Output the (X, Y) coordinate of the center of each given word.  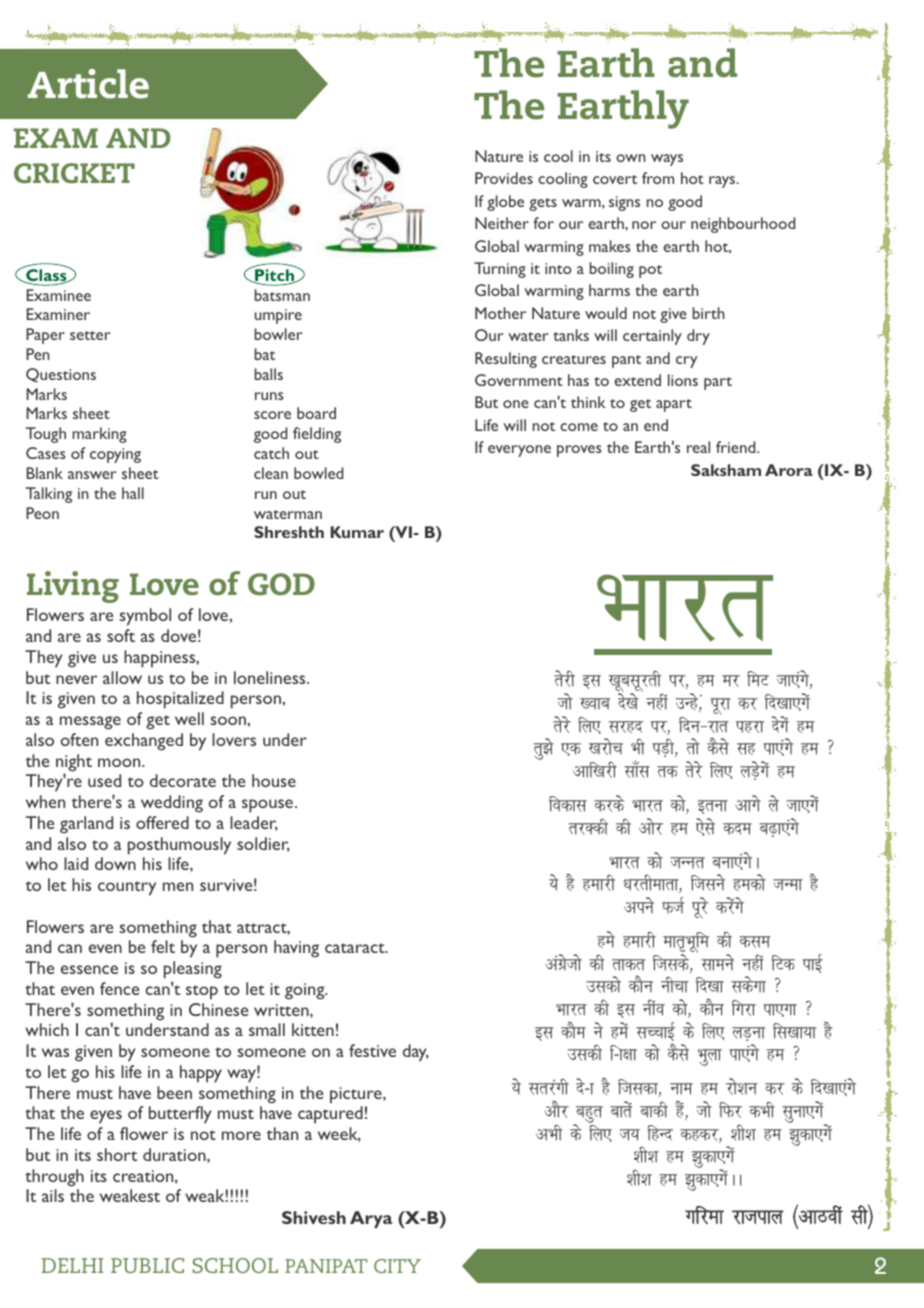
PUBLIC (147, 1265)
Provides (504, 178)
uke (681, 1089)
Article (88, 84)
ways (667, 160)
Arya (371, 1219)
